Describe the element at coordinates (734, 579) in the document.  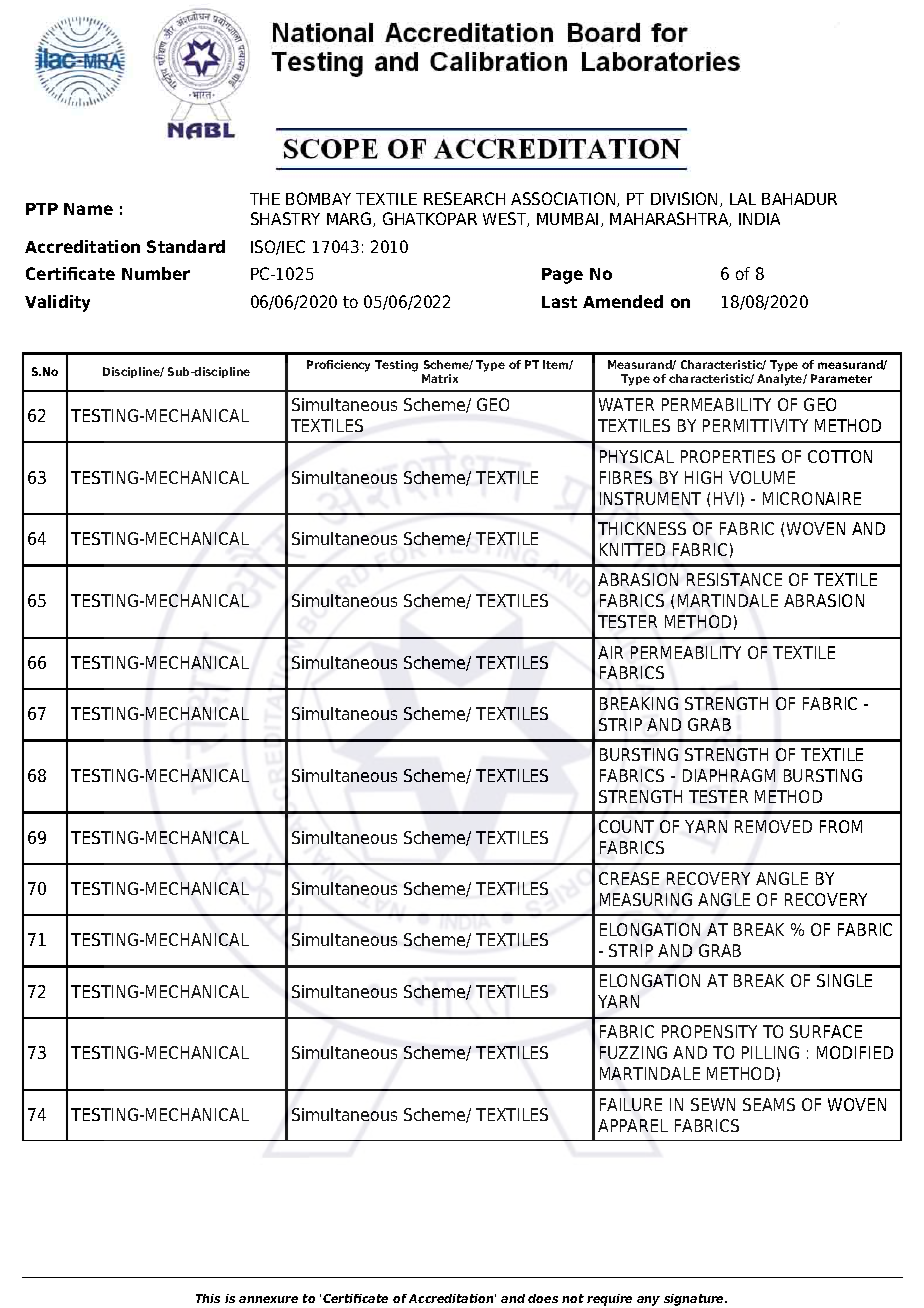
I see `RESISTANCE` at that location.
